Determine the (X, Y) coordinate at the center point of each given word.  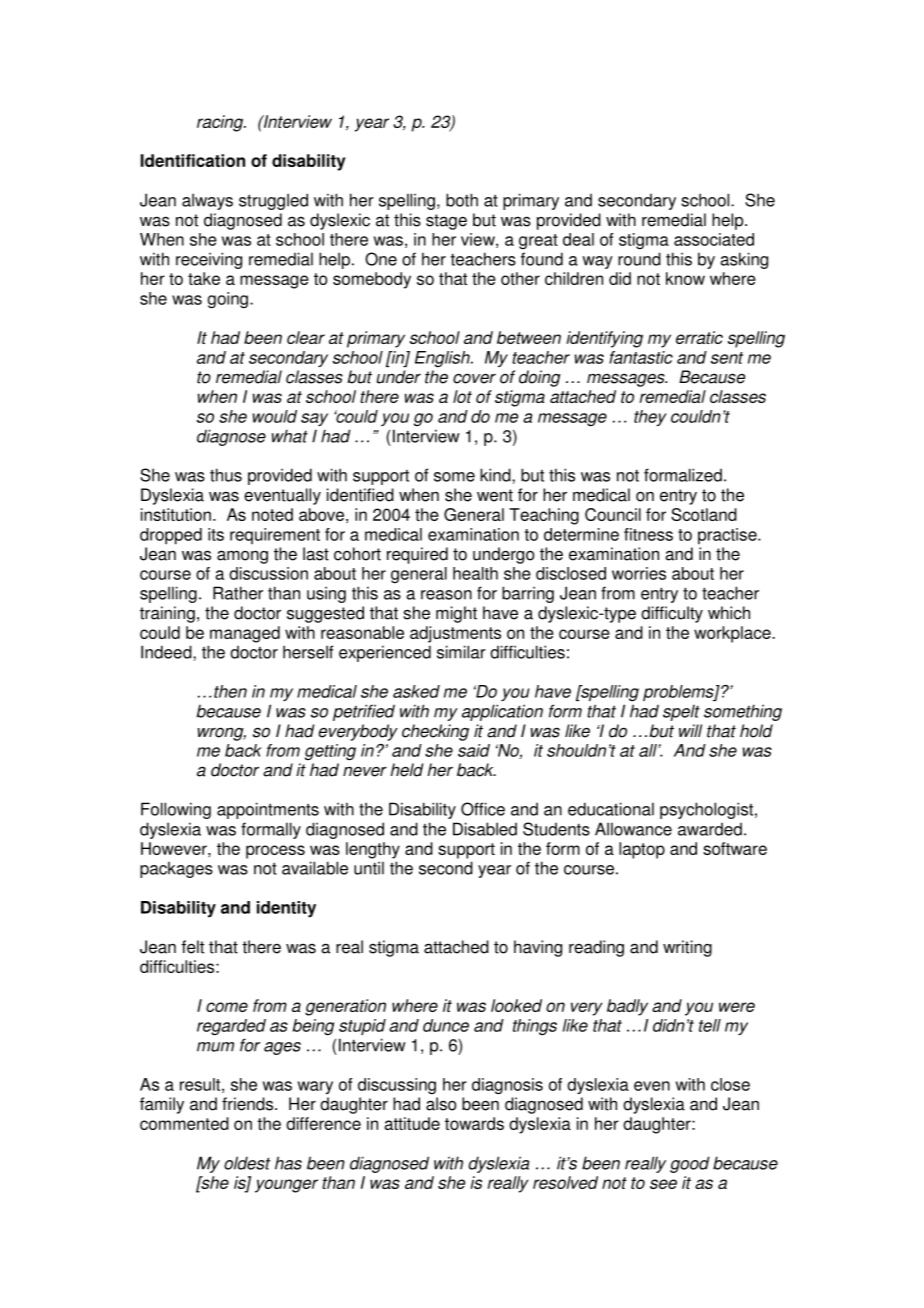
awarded (710, 829)
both (462, 200)
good (690, 1164)
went (495, 495)
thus (226, 475)
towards (474, 1123)
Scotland (704, 514)
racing (221, 123)
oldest (247, 1163)
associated (714, 239)
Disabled (485, 829)
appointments (268, 810)
